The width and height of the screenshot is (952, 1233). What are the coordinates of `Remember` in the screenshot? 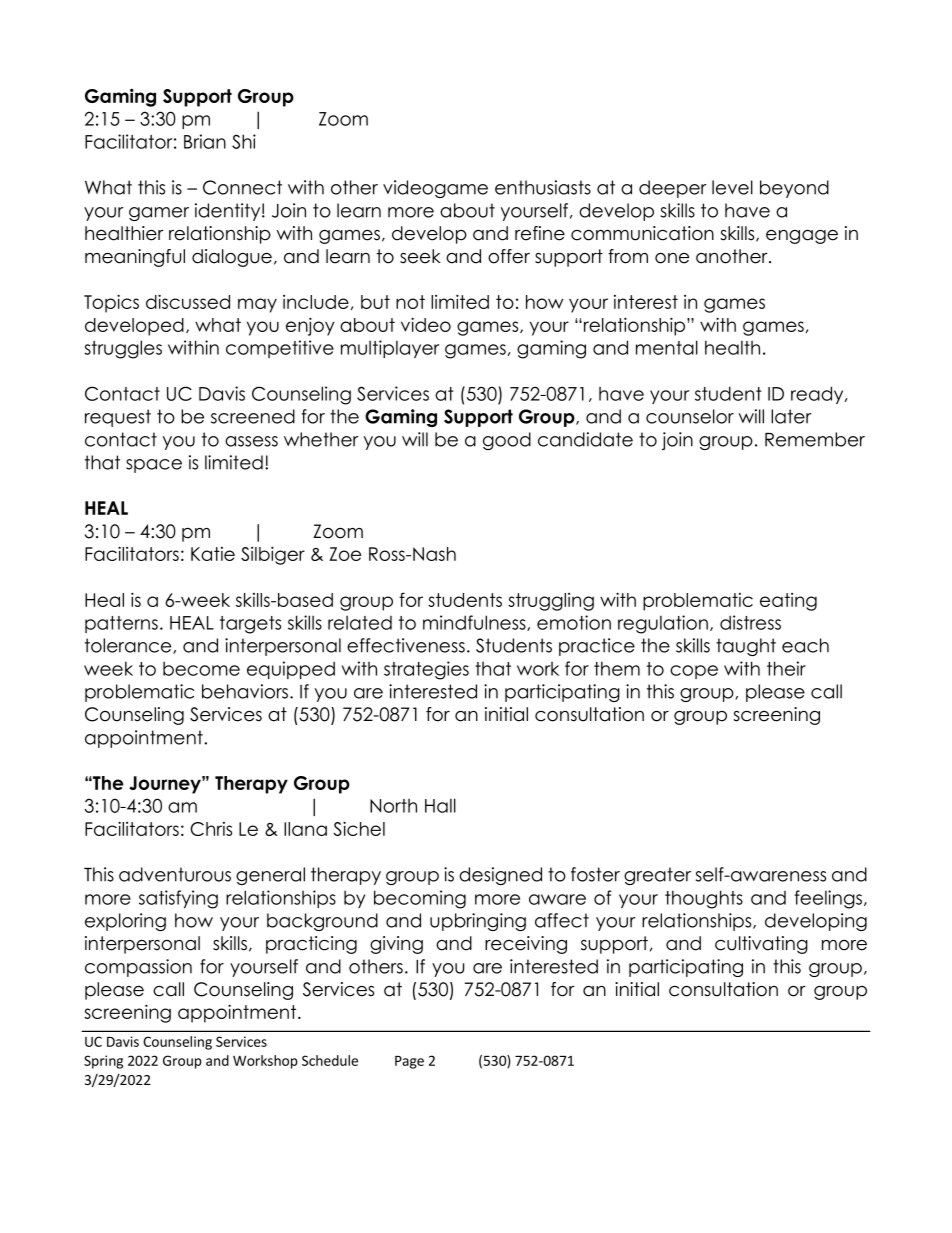 It's located at (815, 439).
